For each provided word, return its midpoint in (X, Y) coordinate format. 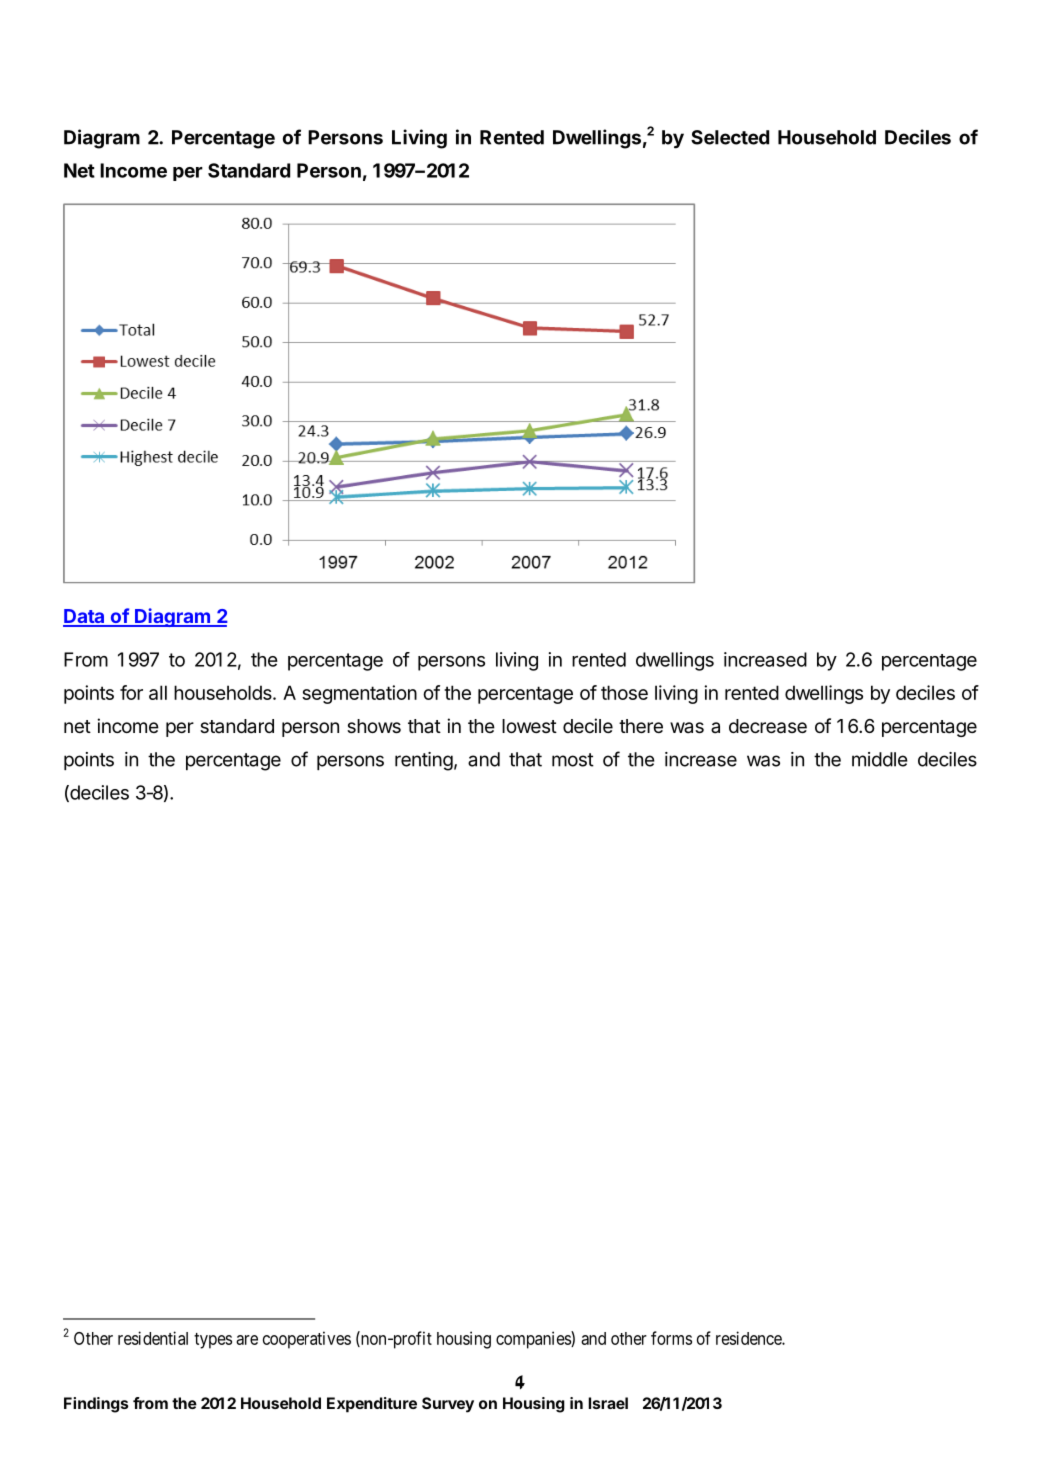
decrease (768, 726)
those (624, 692)
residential (153, 1338)
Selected (730, 137)
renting (424, 761)
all (158, 692)
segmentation (359, 694)
